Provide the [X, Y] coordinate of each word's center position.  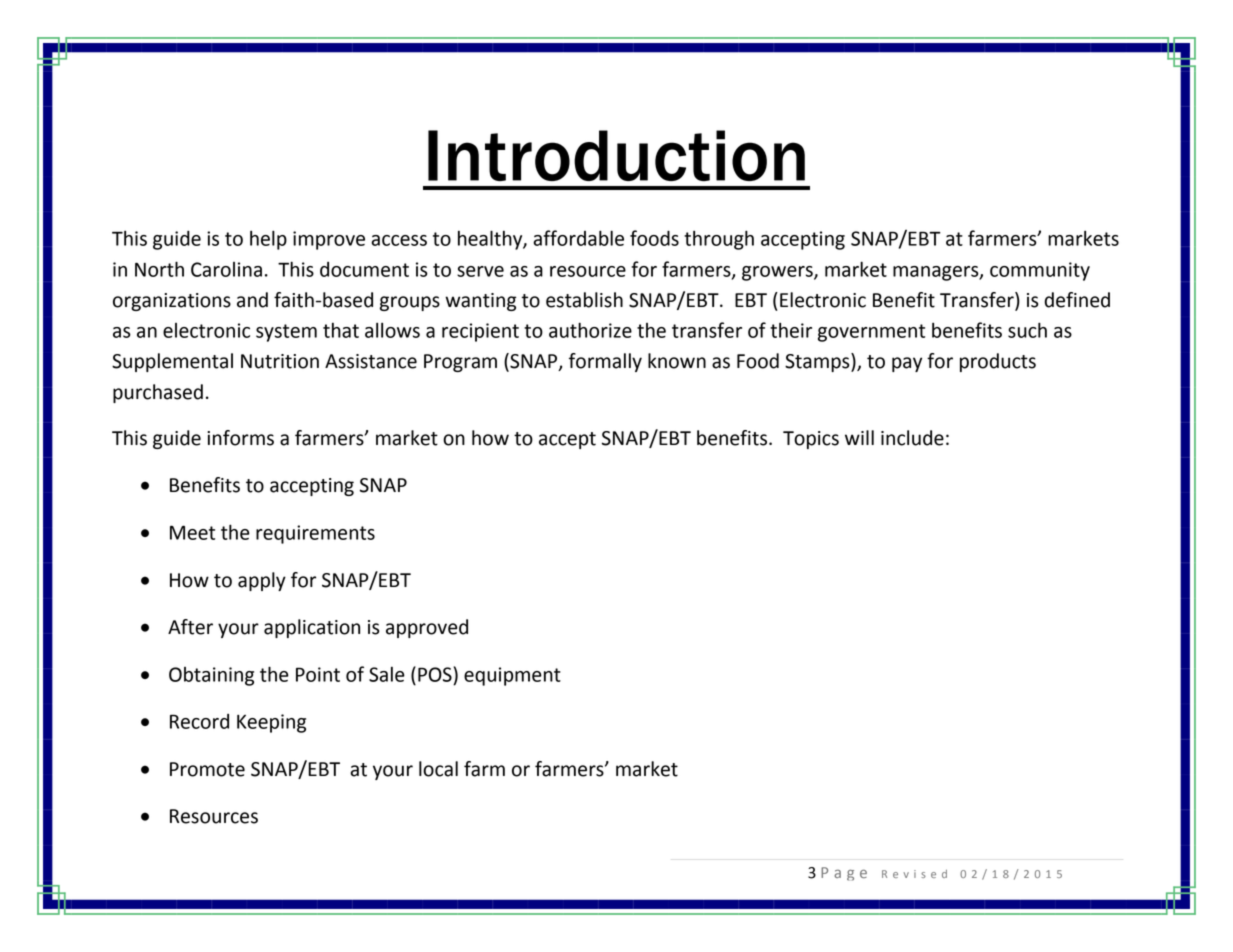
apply [262, 581]
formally [605, 362]
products [998, 362]
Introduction [616, 155]
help [268, 240]
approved [427, 628]
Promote [207, 769]
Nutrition [280, 361]
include [912, 438]
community [1040, 271]
